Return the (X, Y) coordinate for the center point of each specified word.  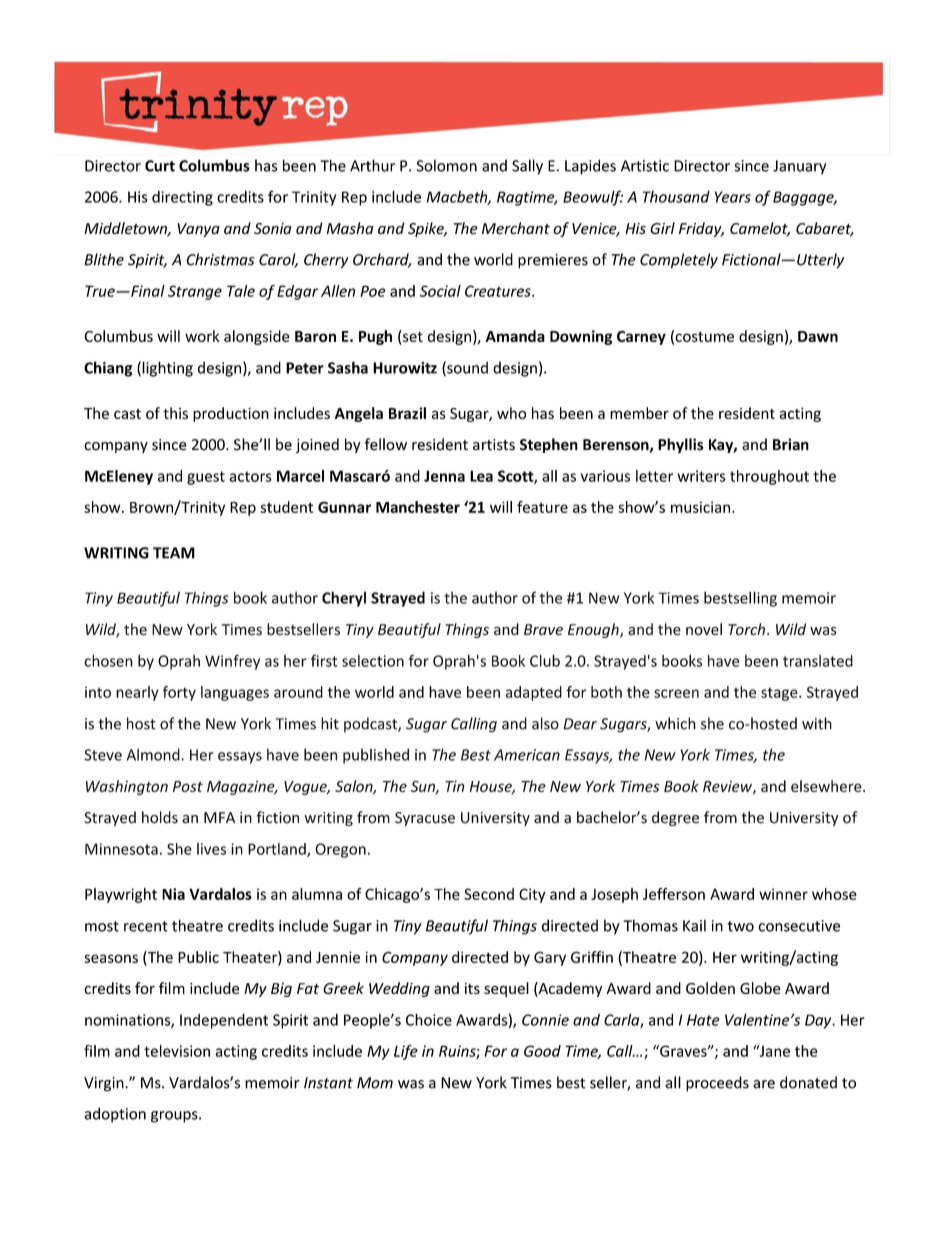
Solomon (447, 165)
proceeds (717, 1084)
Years (733, 197)
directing (182, 198)
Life (406, 1052)
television (177, 1051)
